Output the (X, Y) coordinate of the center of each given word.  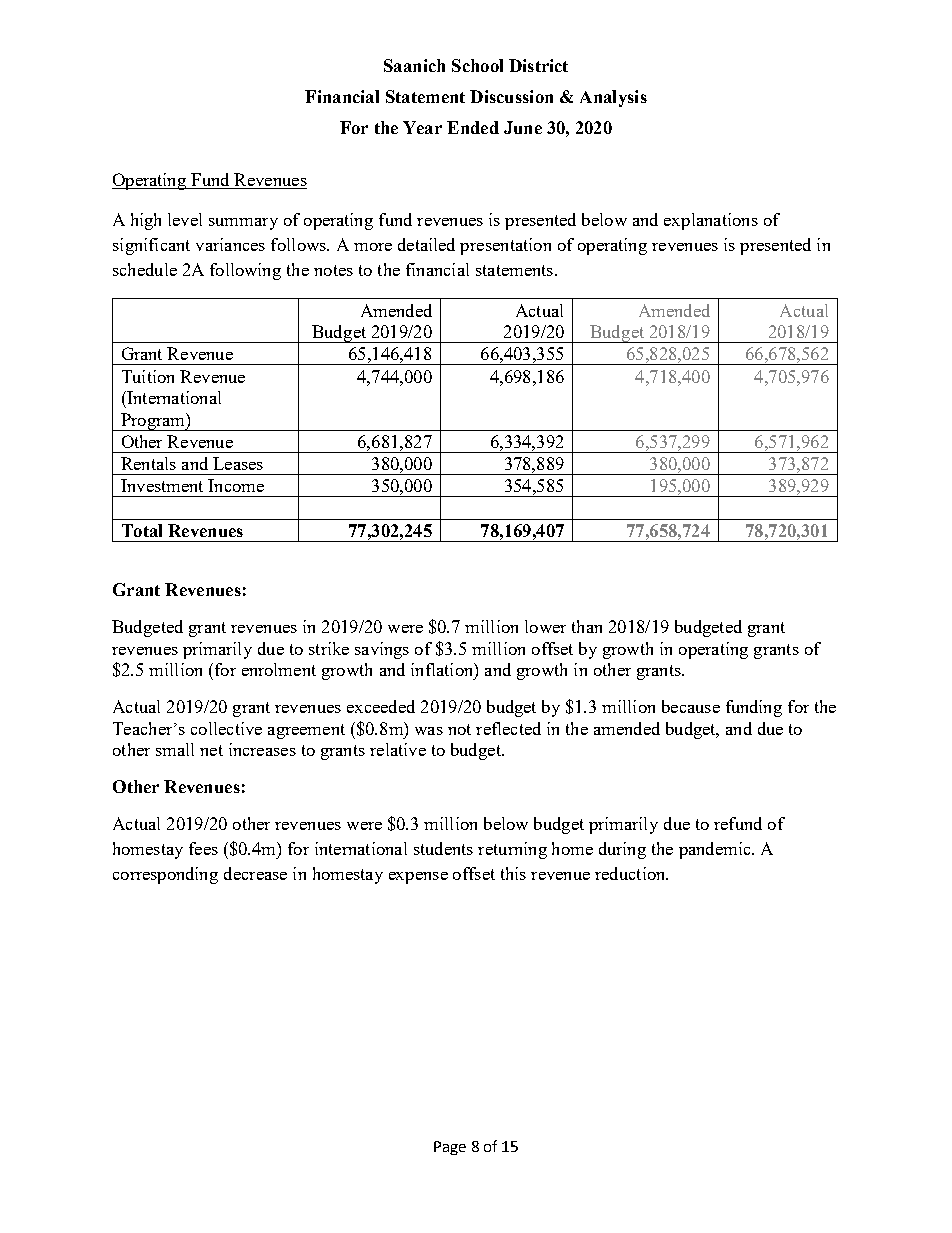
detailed (426, 244)
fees (203, 848)
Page (450, 1148)
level (185, 219)
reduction (631, 873)
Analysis (613, 98)
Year (422, 127)
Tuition (148, 376)
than (587, 626)
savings (382, 650)
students (443, 848)
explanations (711, 221)
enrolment (279, 669)
